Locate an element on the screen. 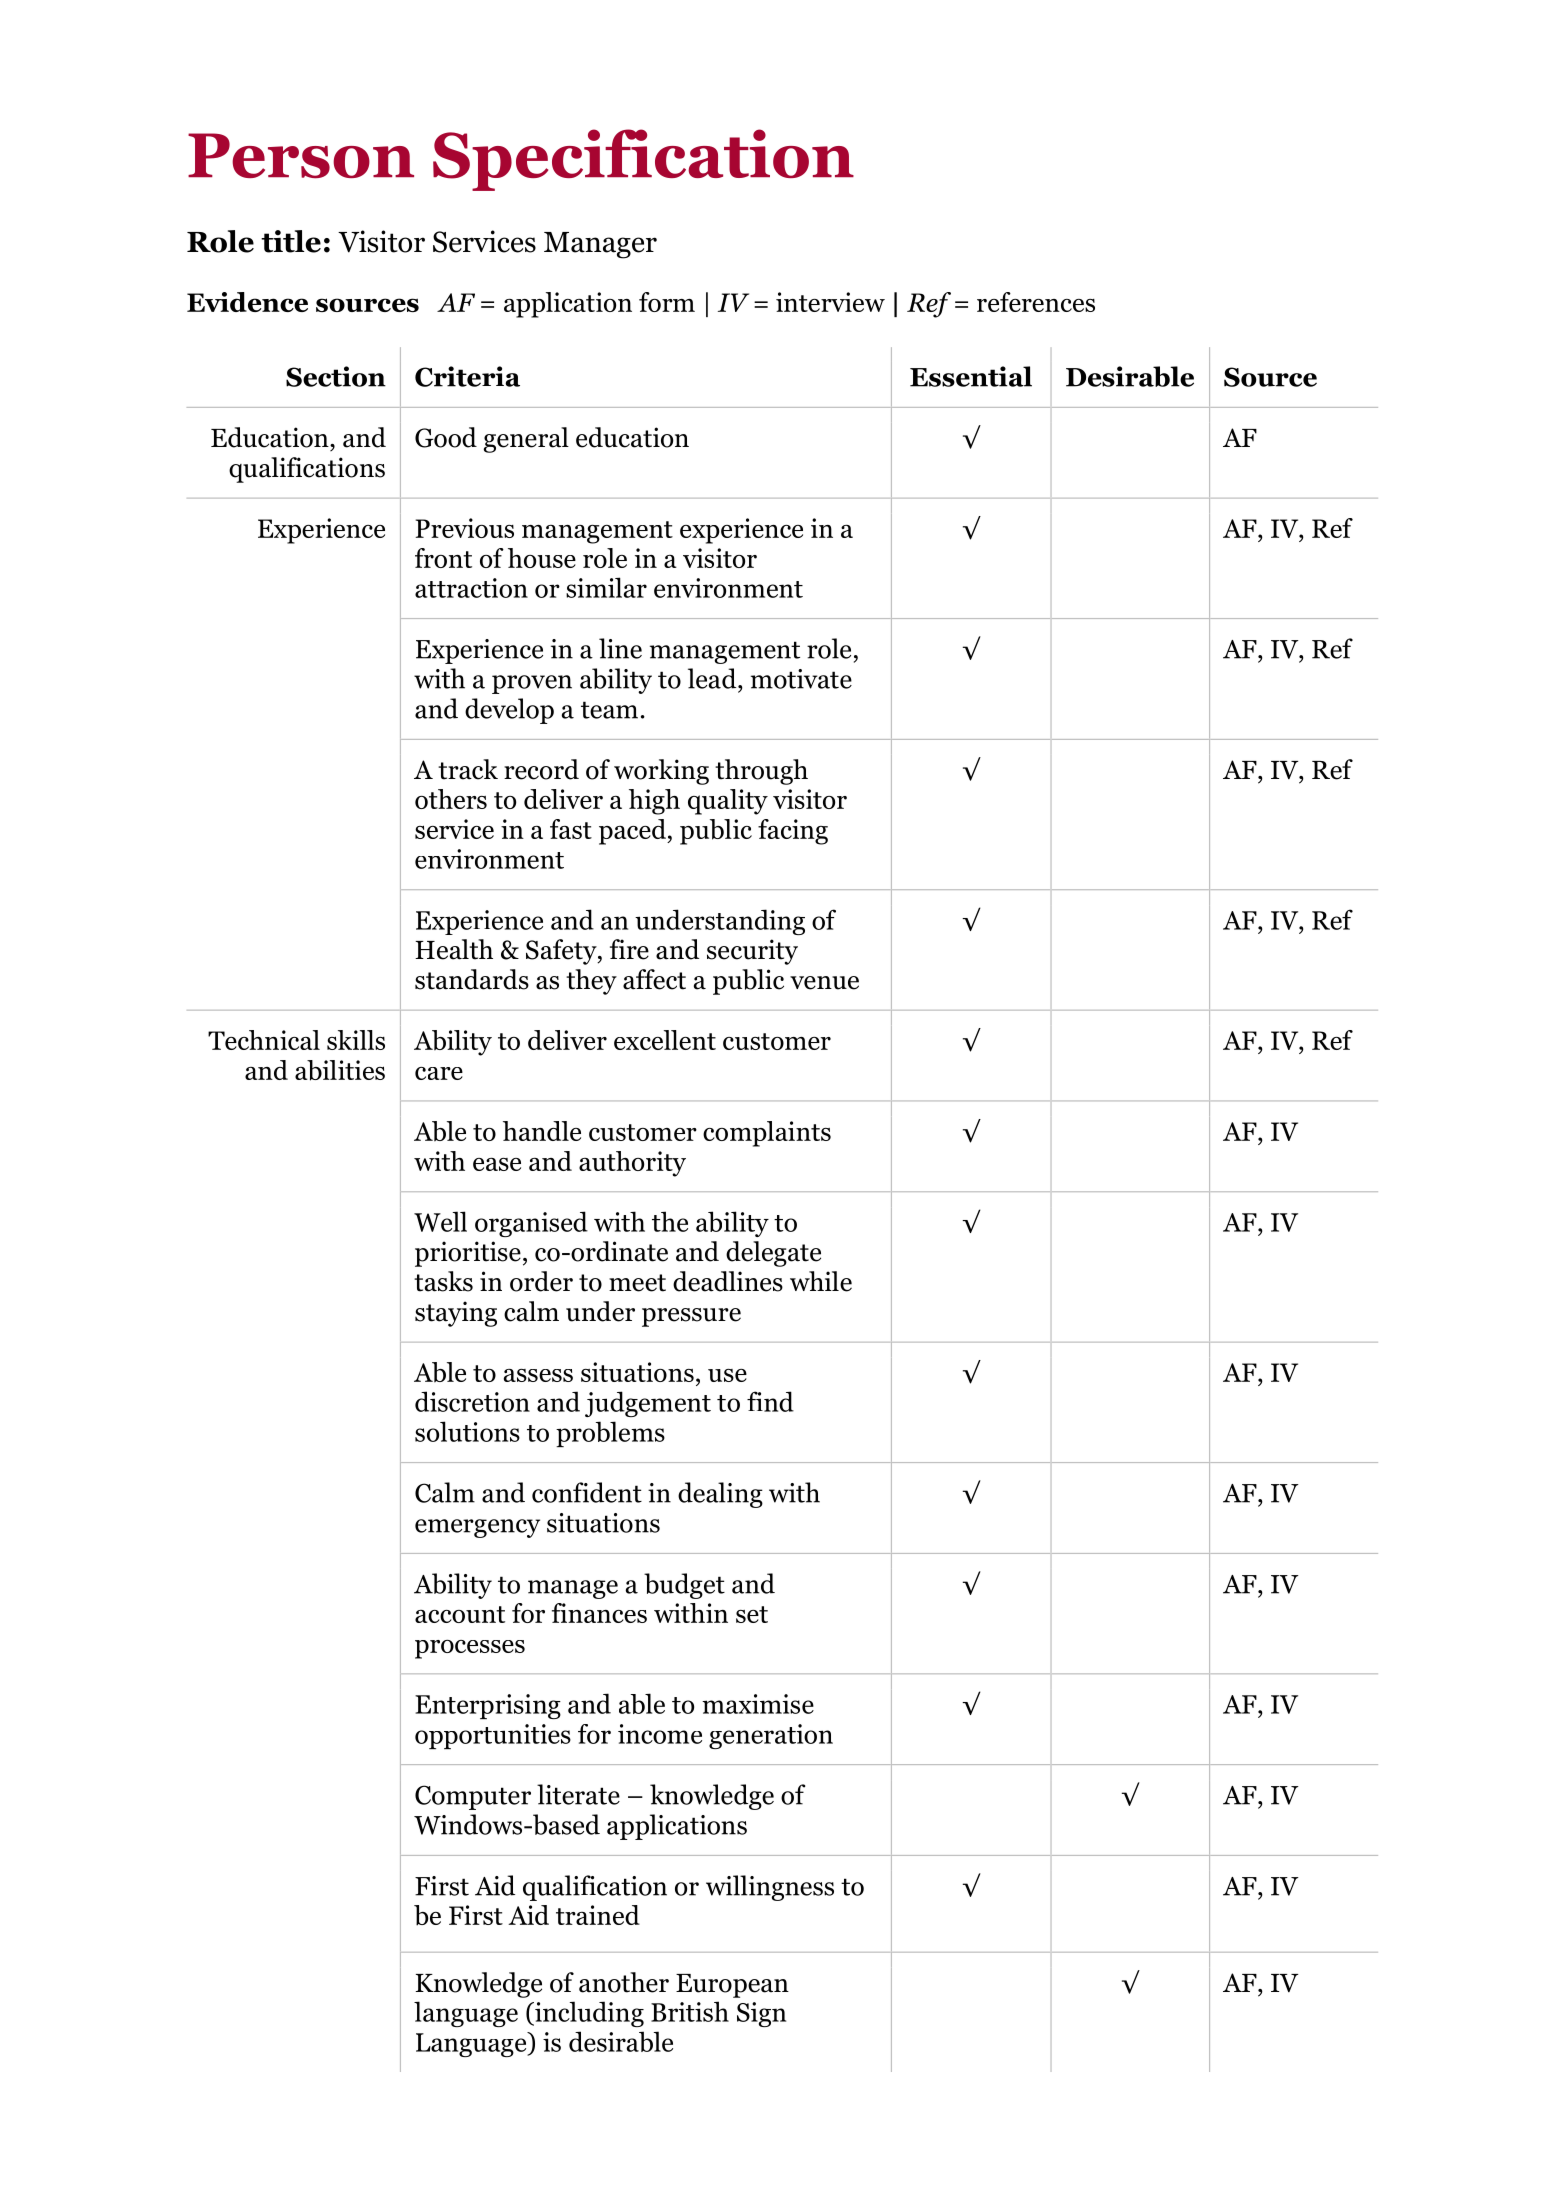 This screenshot has width=1564, height=2212. Computer is located at coordinates (473, 1797).
